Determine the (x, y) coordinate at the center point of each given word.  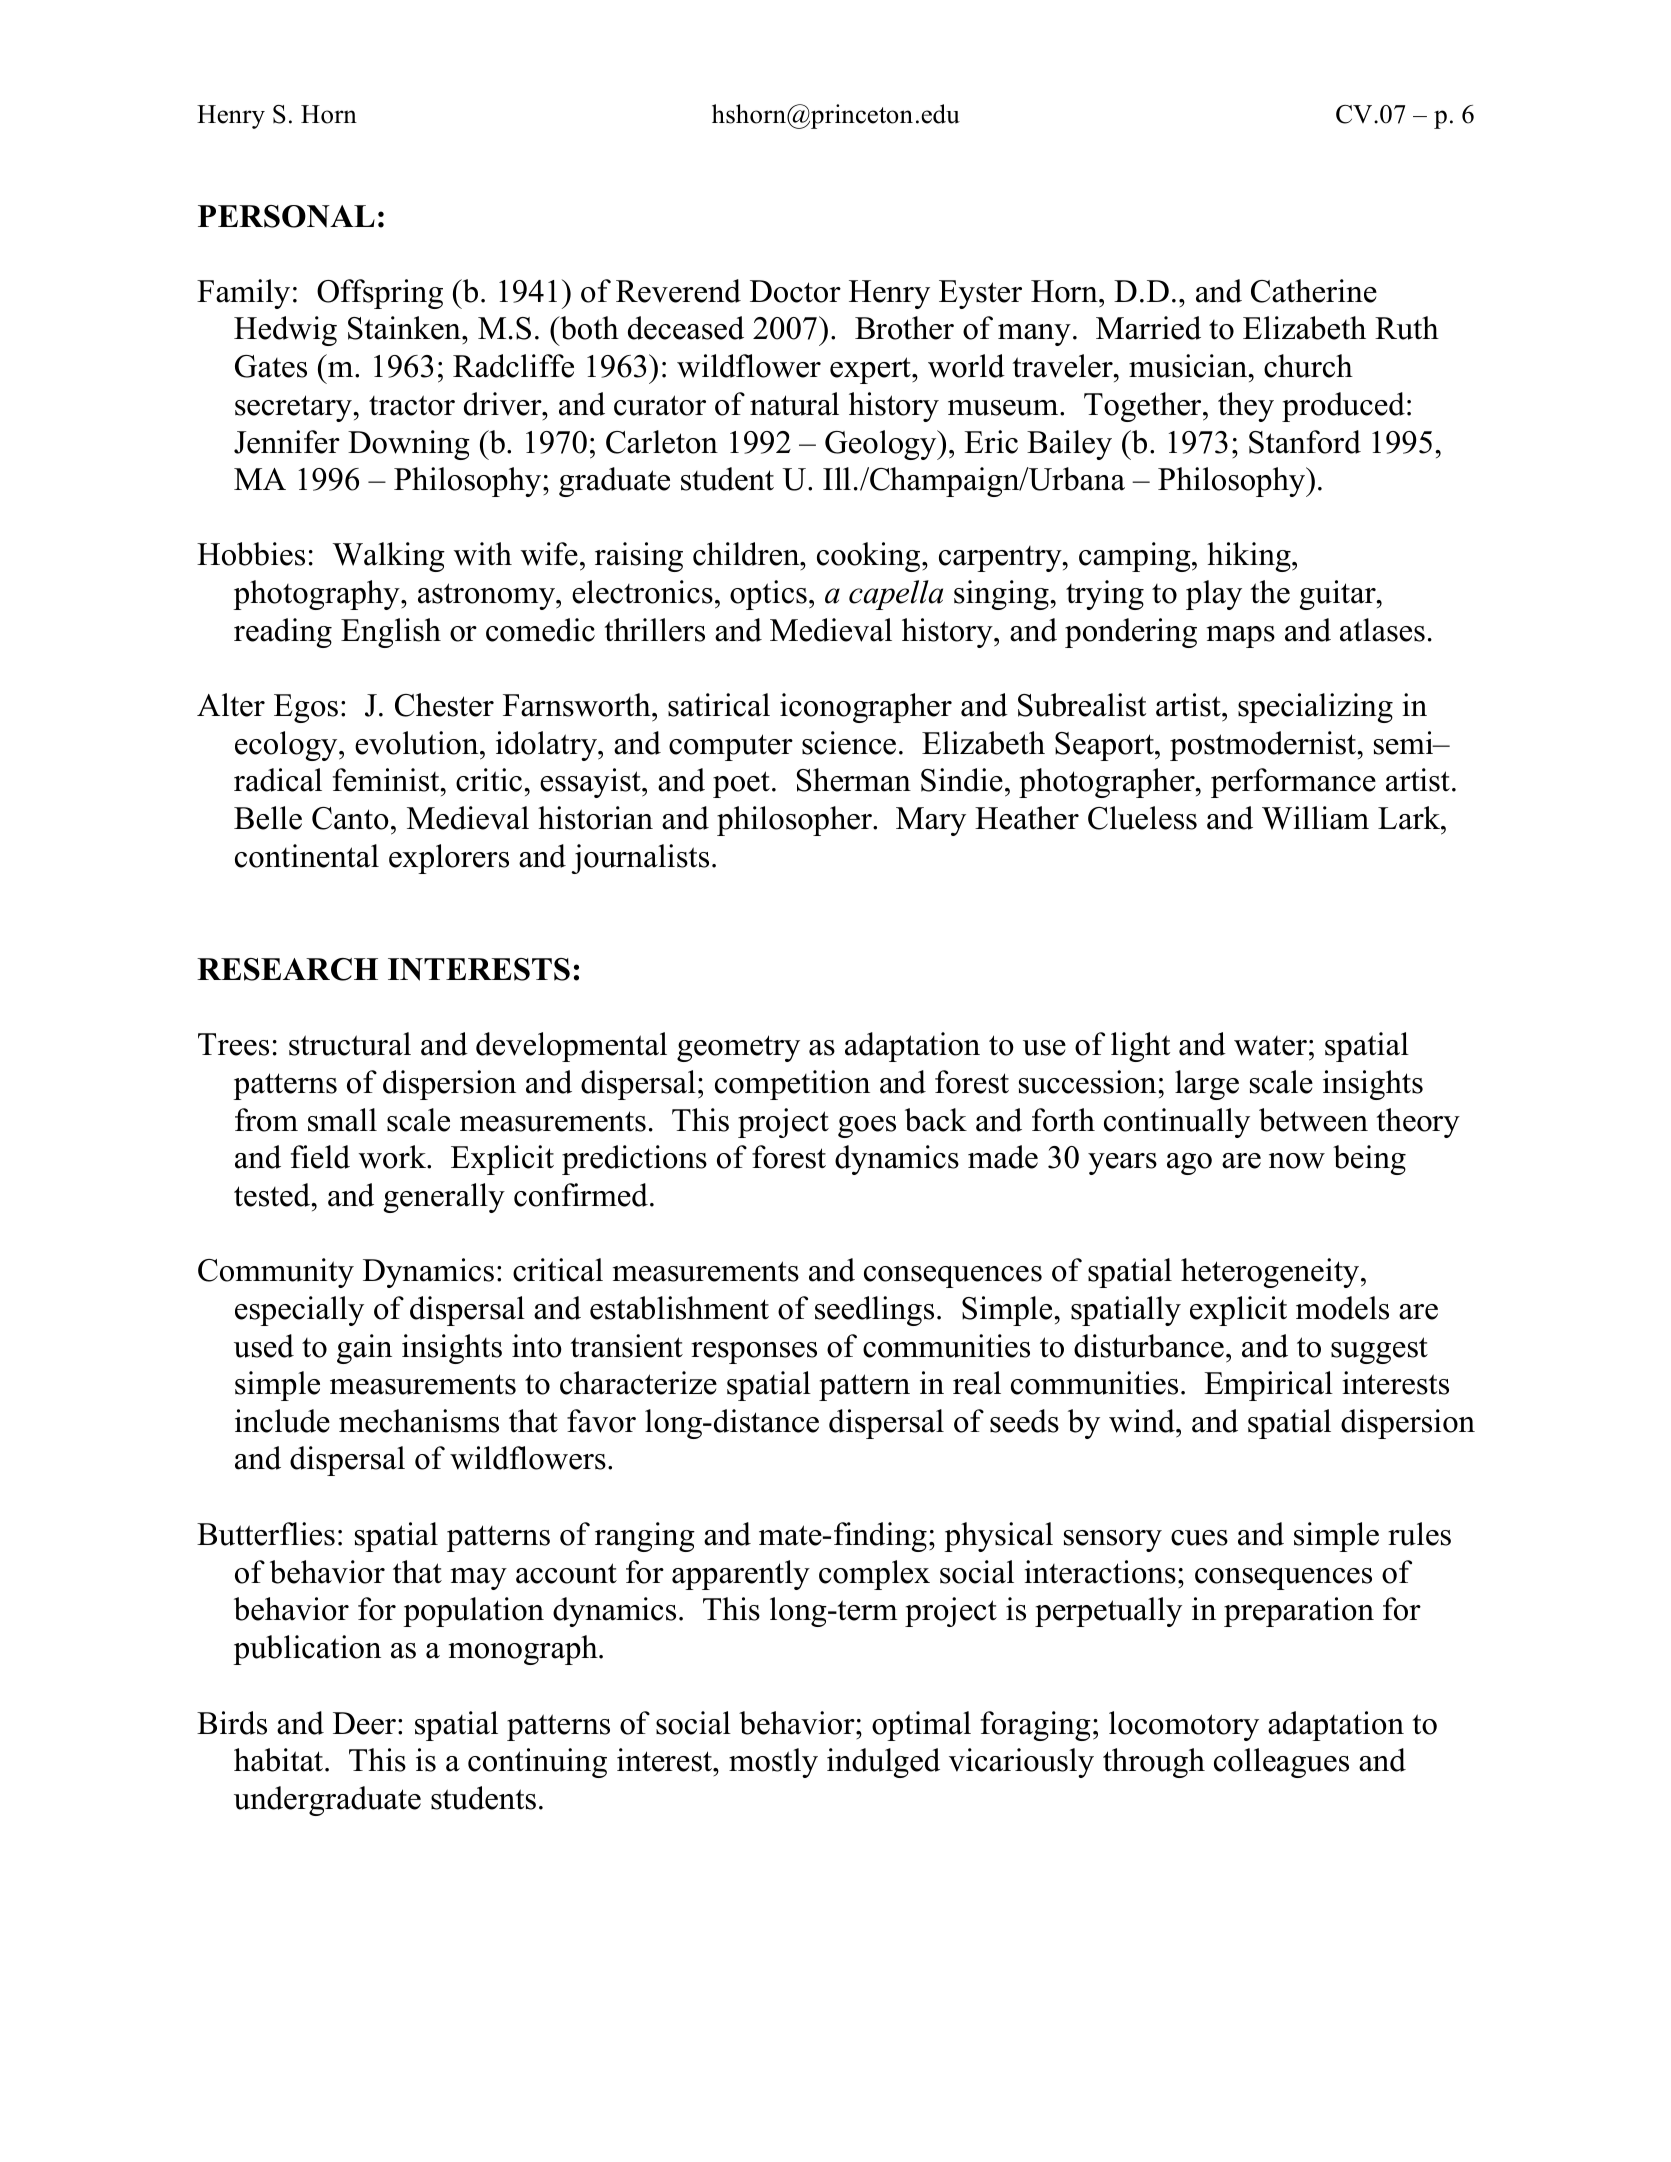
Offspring (380, 294)
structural (350, 1044)
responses (754, 1353)
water (1270, 1046)
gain (364, 1349)
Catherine (1314, 291)
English (391, 633)
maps (1241, 637)
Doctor (795, 291)
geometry (738, 1048)
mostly (773, 1763)
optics (768, 595)
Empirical (1268, 1386)
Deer (364, 1723)
